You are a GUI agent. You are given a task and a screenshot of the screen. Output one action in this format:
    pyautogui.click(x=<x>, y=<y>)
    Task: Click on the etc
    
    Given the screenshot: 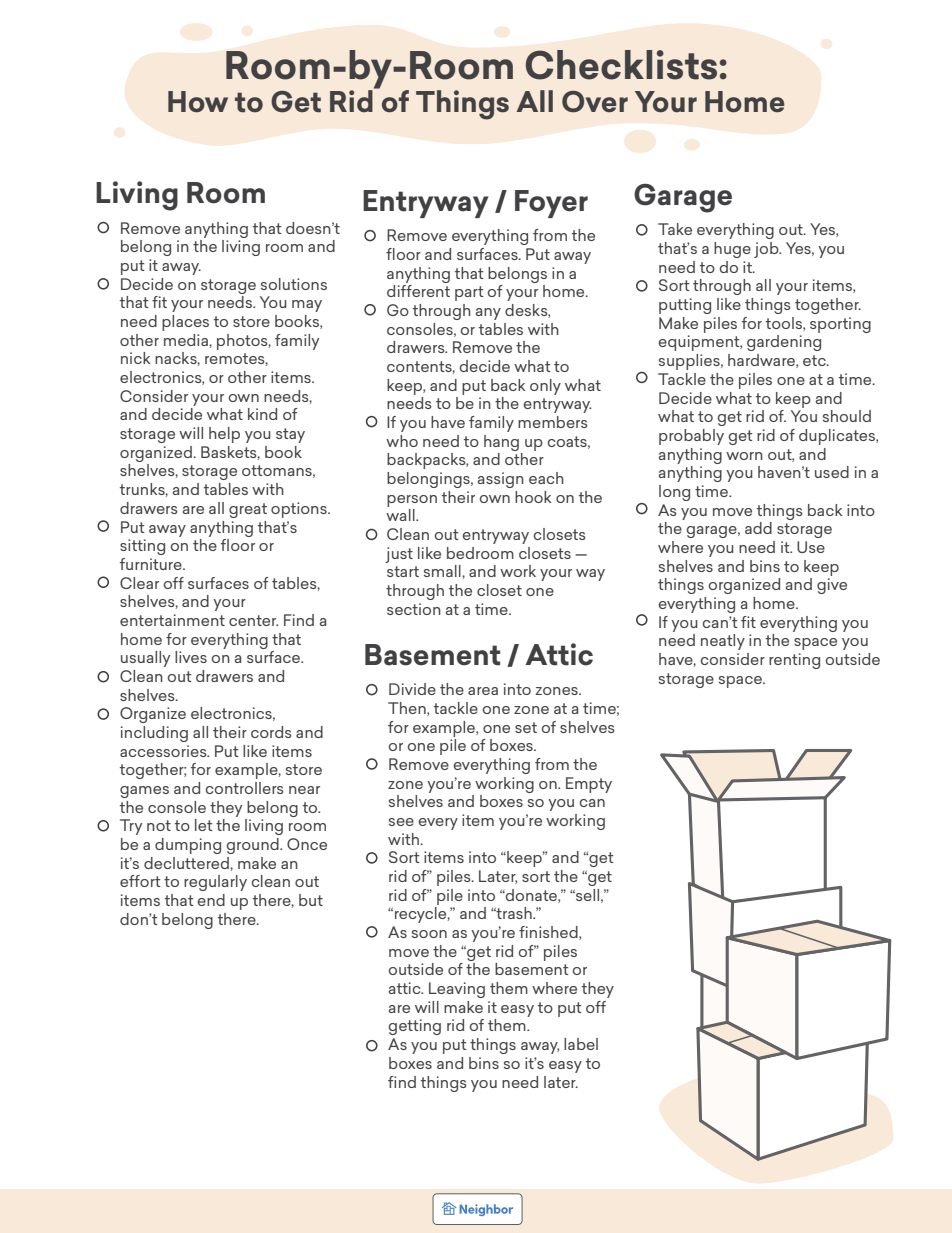 What is the action you would take?
    pyautogui.click(x=815, y=360)
